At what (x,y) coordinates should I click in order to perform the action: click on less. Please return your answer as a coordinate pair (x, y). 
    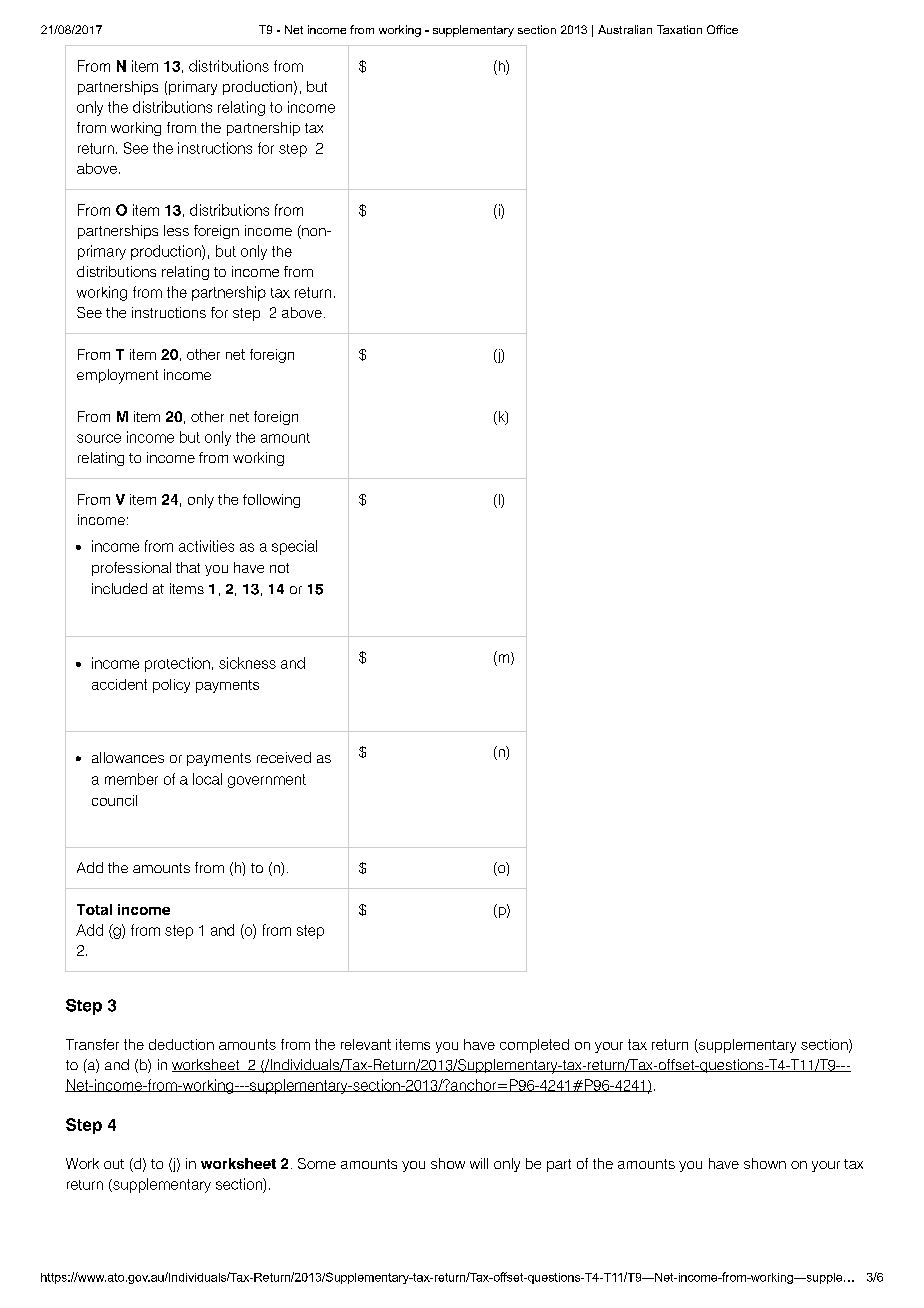
    Looking at the image, I should click on (176, 230).
